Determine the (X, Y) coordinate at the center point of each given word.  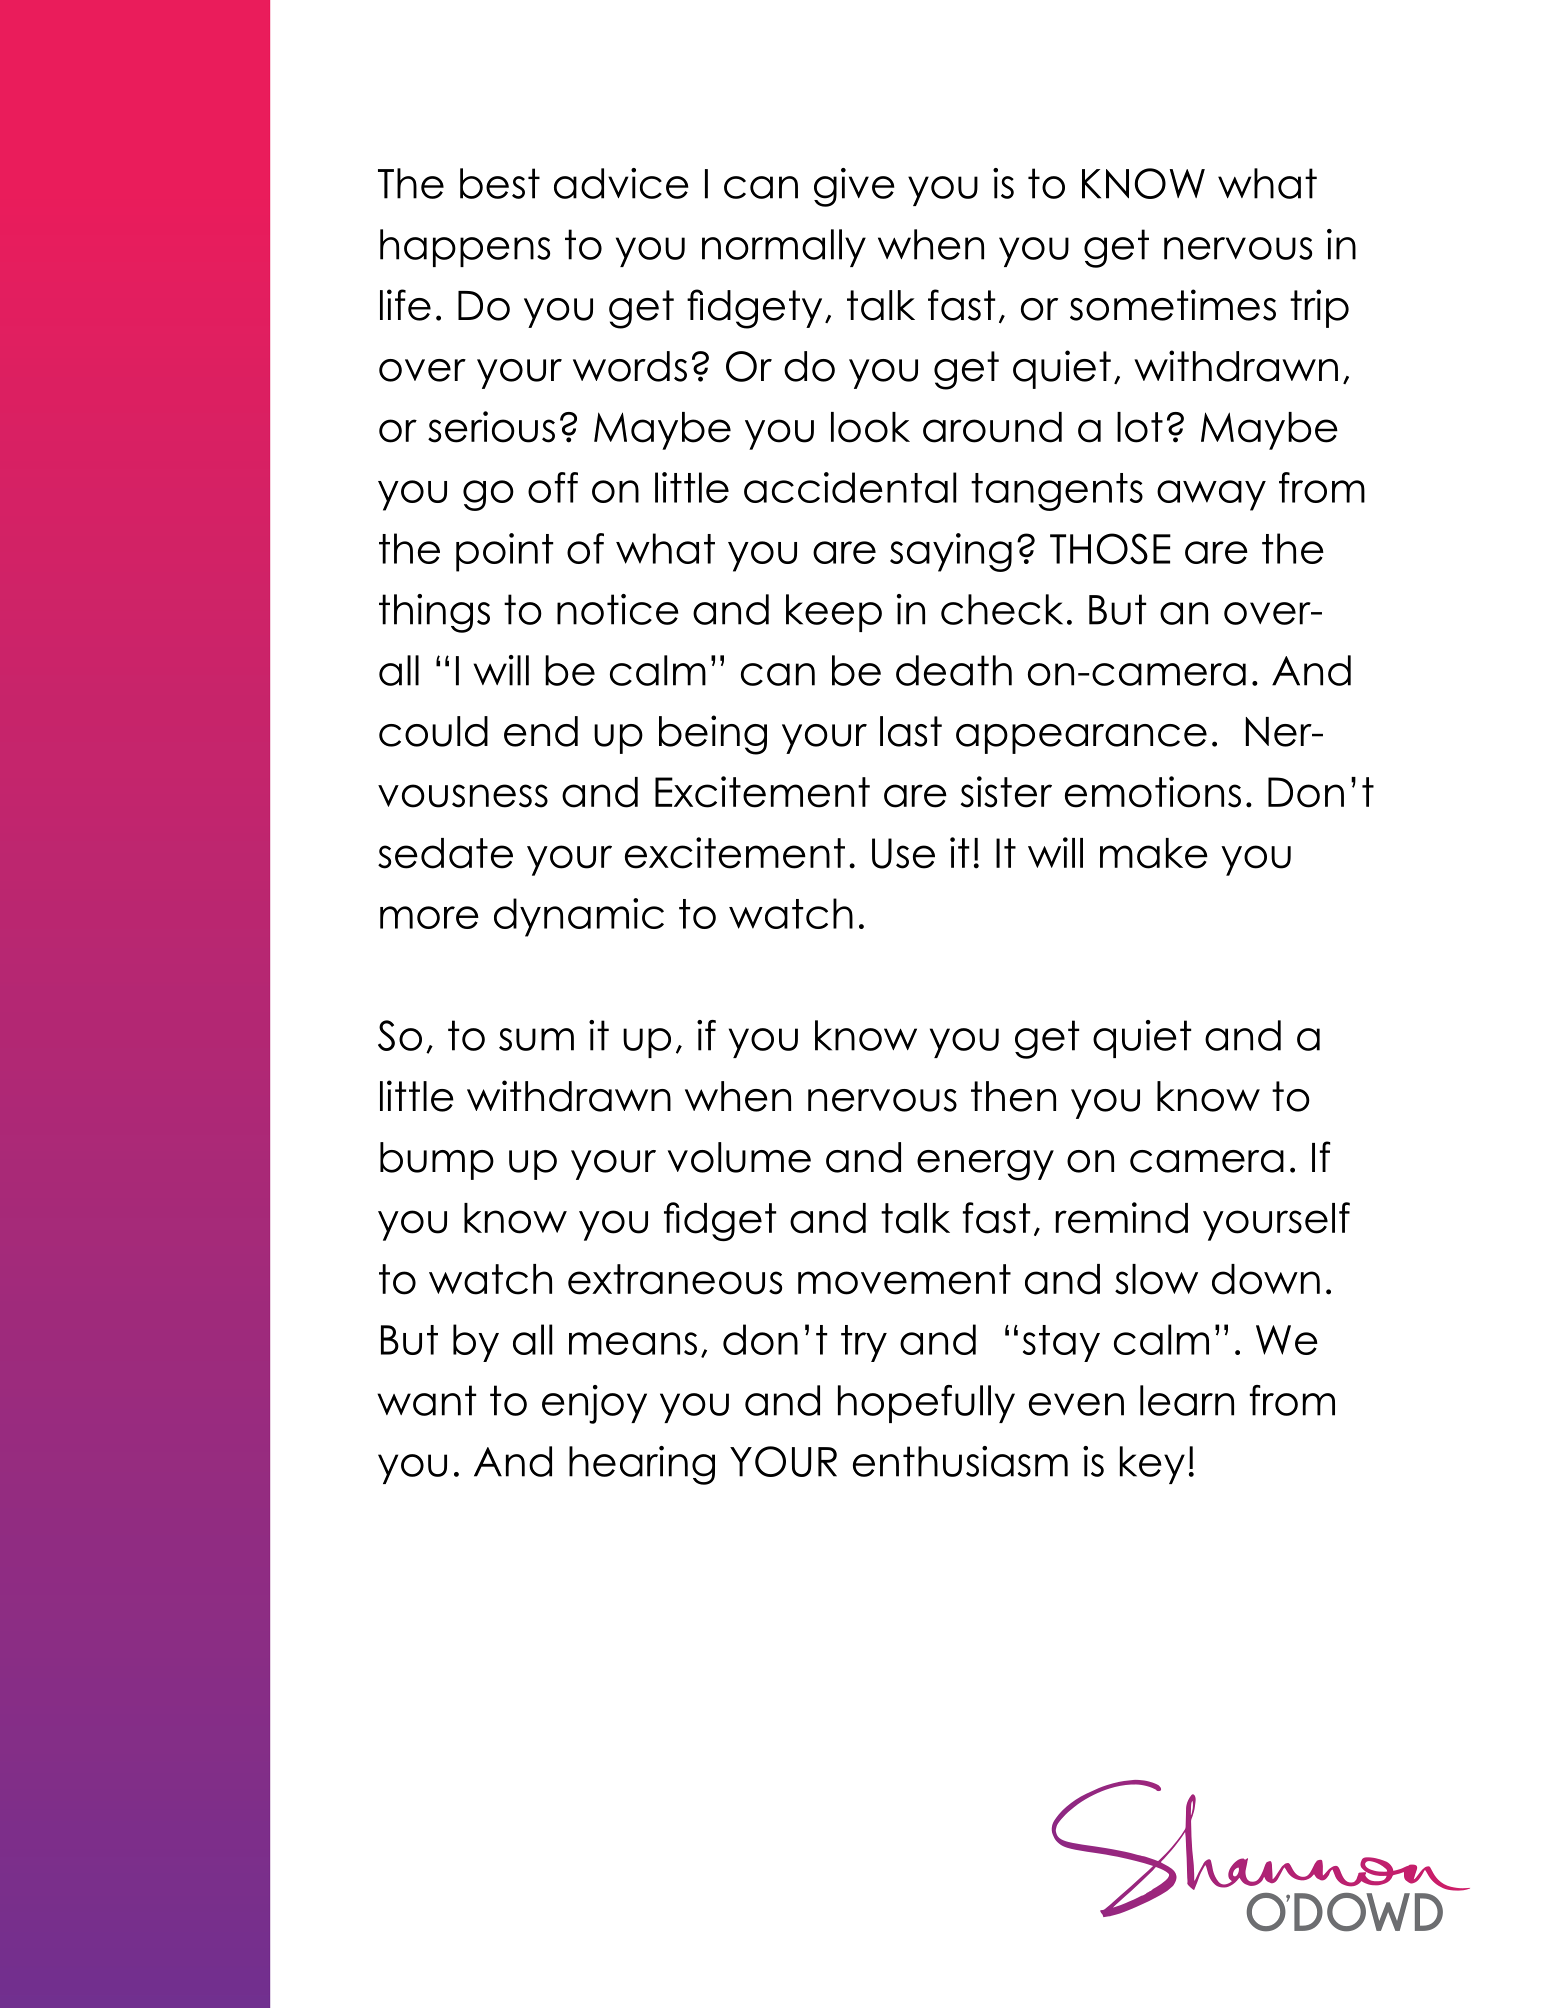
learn (1187, 1400)
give (854, 187)
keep (834, 613)
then (1013, 1096)
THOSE (1110, 549)
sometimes (1173, 305)
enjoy (594, 1404)
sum (536, 1039)
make (1154, 853)
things (434, 613)
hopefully (926, 1404)
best (500, 183)
